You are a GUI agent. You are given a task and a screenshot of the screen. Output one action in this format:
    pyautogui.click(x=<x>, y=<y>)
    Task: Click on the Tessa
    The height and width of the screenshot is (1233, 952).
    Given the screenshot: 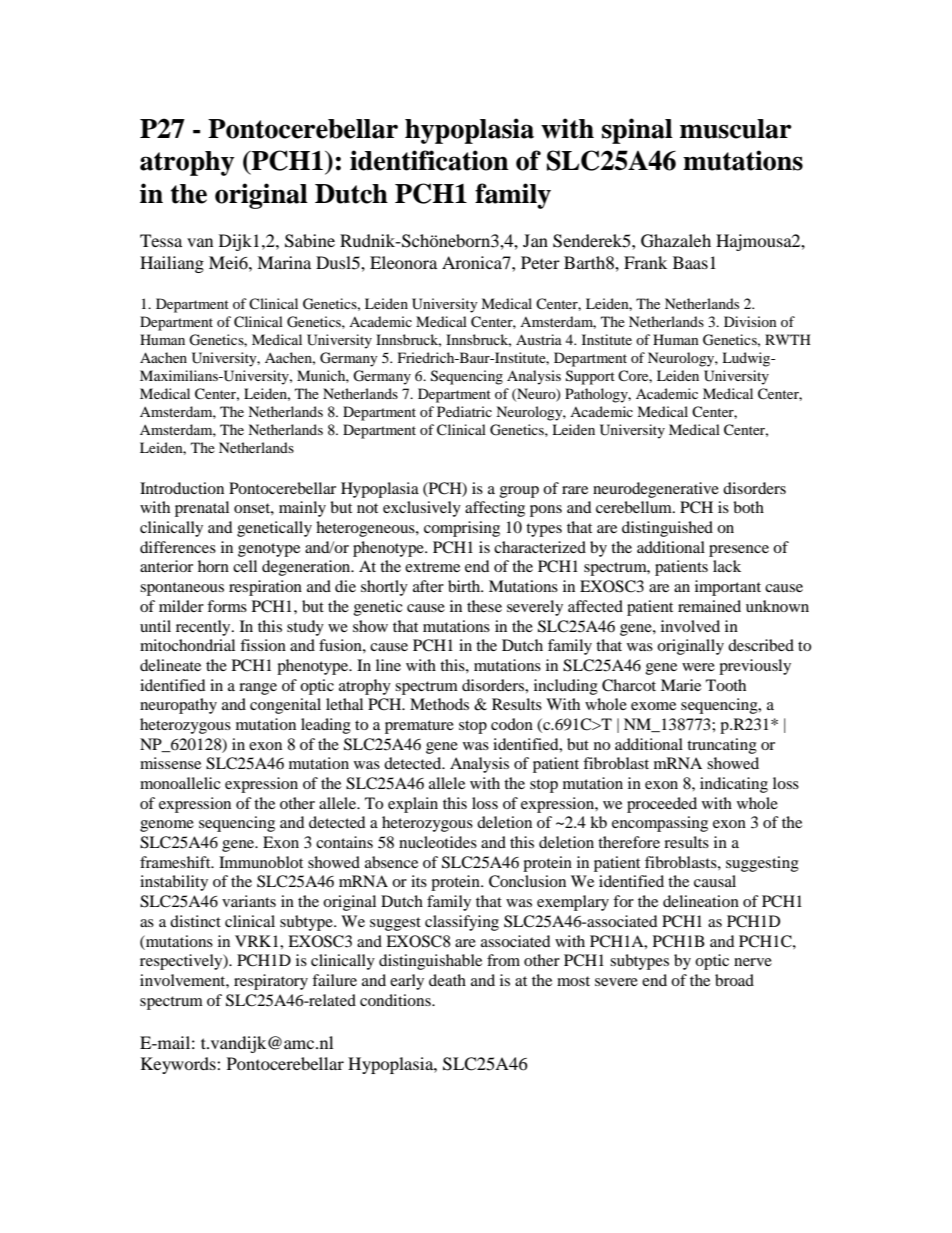 What is the action you would take?
    pyautogui.click(x=161, y=240)
